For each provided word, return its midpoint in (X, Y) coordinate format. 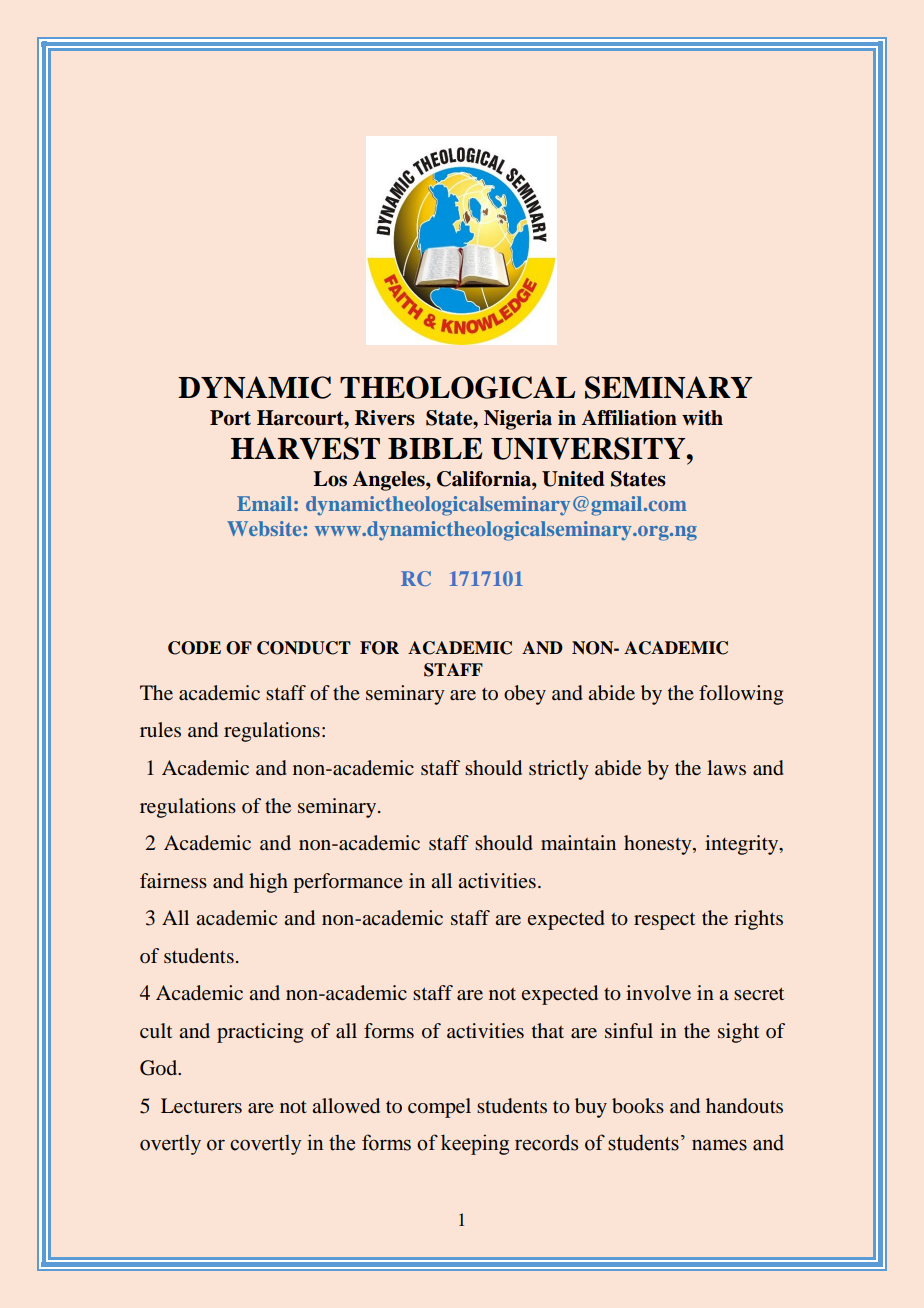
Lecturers (201, 1105)
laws (726, 767)
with (702, 418)
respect (664, 921)
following (741, 695)
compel (439, 1108)
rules (160, 729)
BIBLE (435, 448)
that (548, 1030)
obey (525, 695)
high (268, 883)
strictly (559, 770)
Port (230, 418)
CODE (194, 648)
